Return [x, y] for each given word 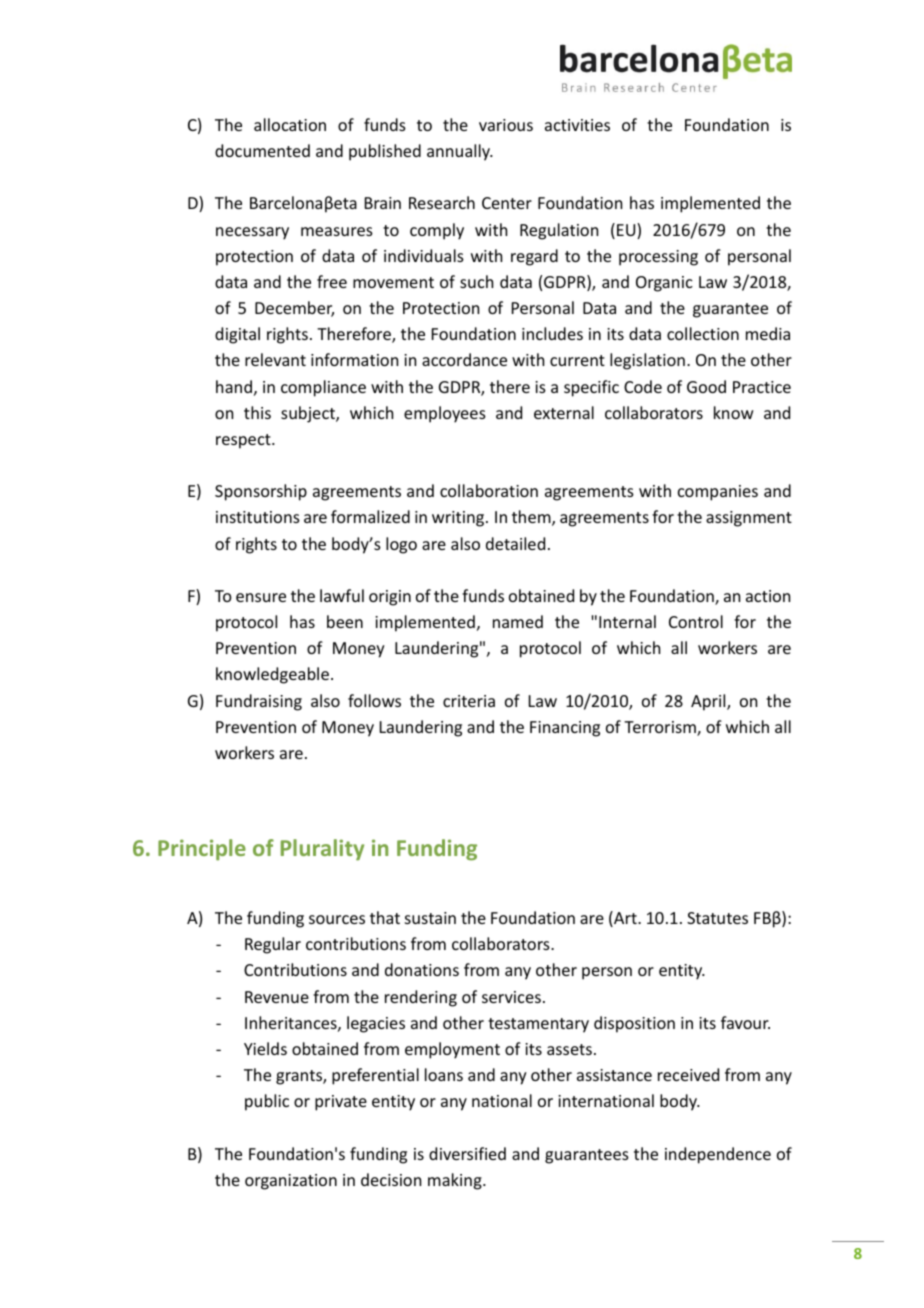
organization [291, 1182]
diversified [467, 1153]
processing [658, 258]
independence [718, 1155]
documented [262, 150]
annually [460, 152]
